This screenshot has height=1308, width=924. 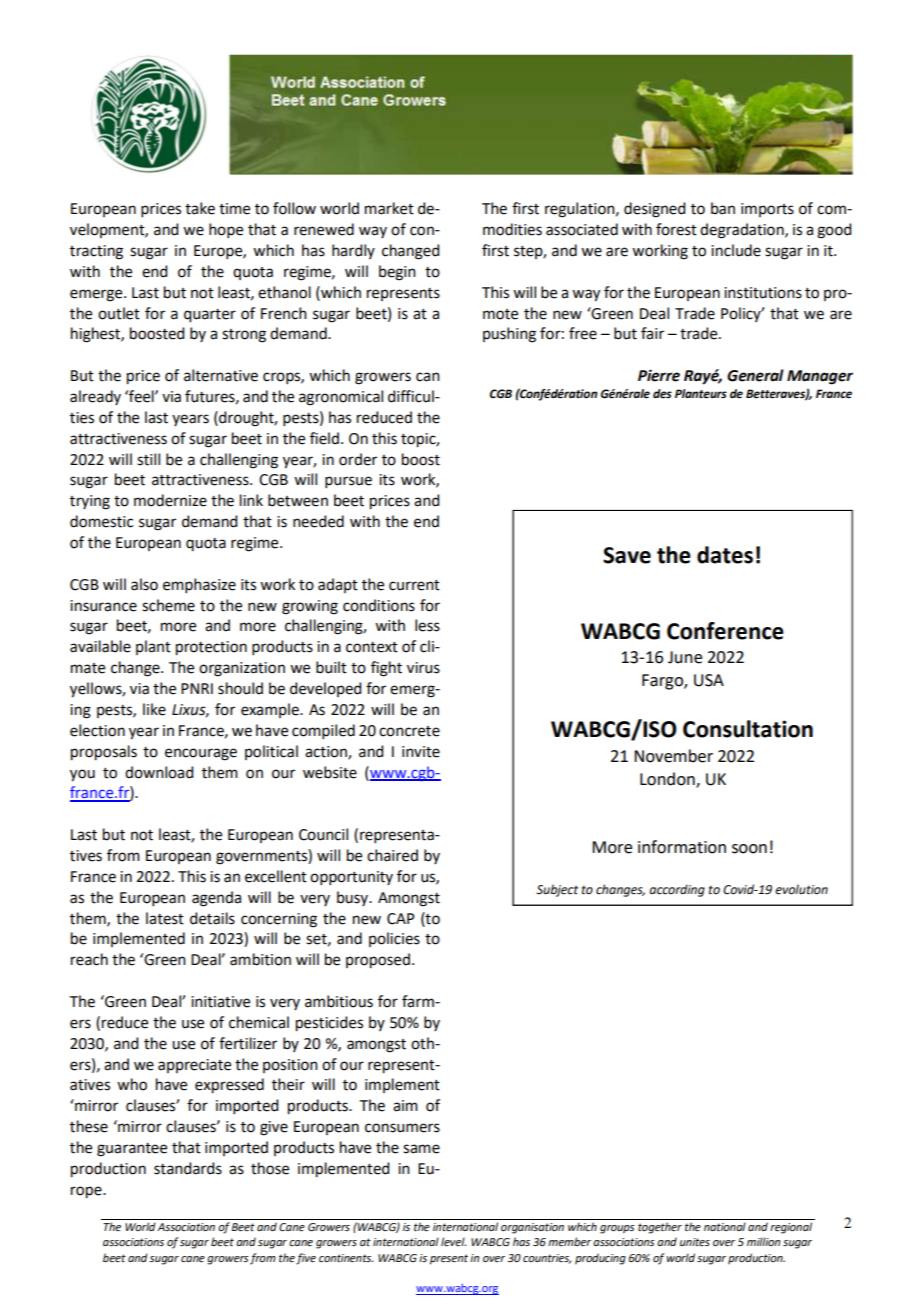 I want to click on Consultation, so click(x=748, y=729).
